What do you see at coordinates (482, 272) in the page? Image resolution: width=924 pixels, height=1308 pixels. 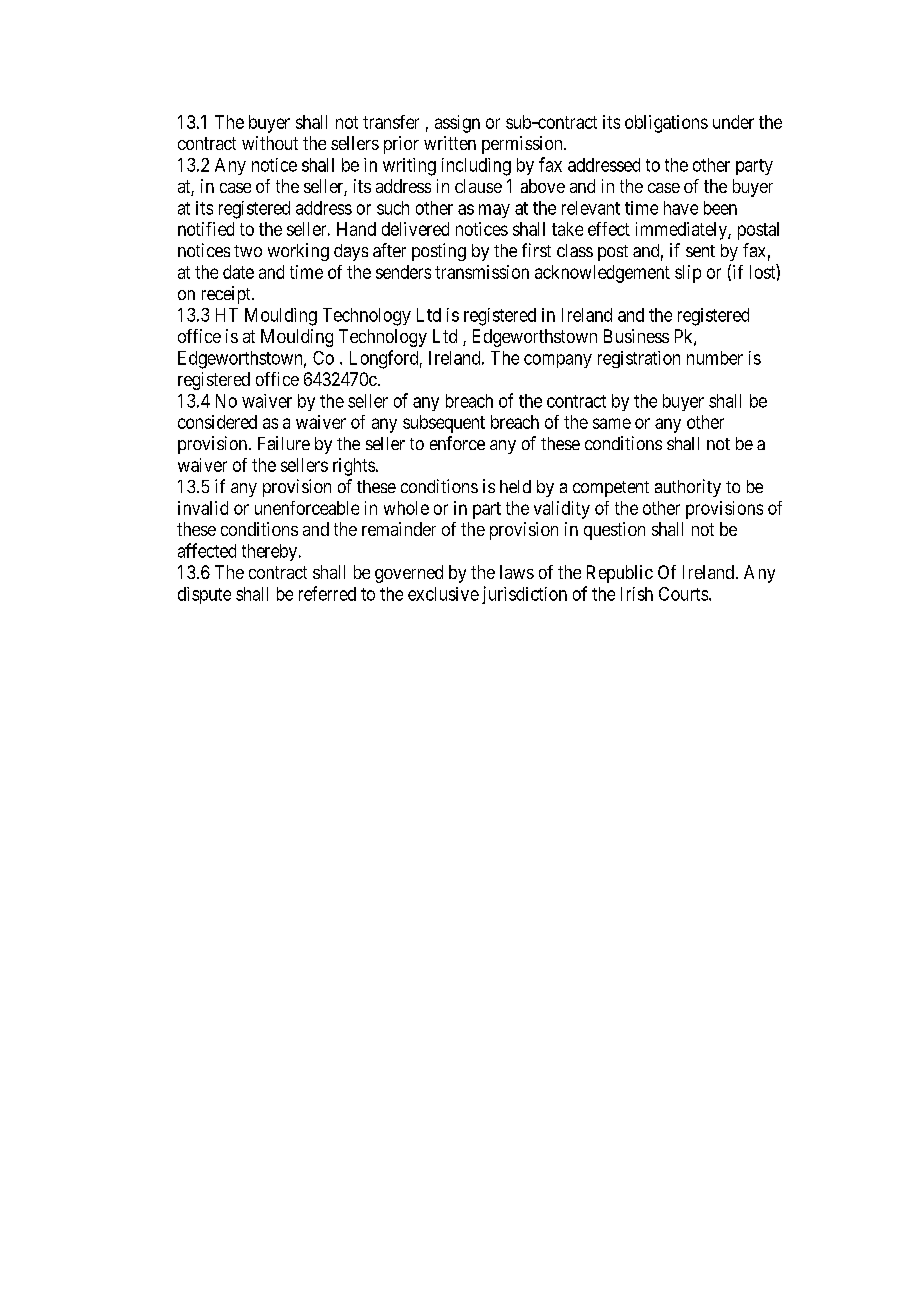 I see `transmission` at bounding box center [482, 272].
